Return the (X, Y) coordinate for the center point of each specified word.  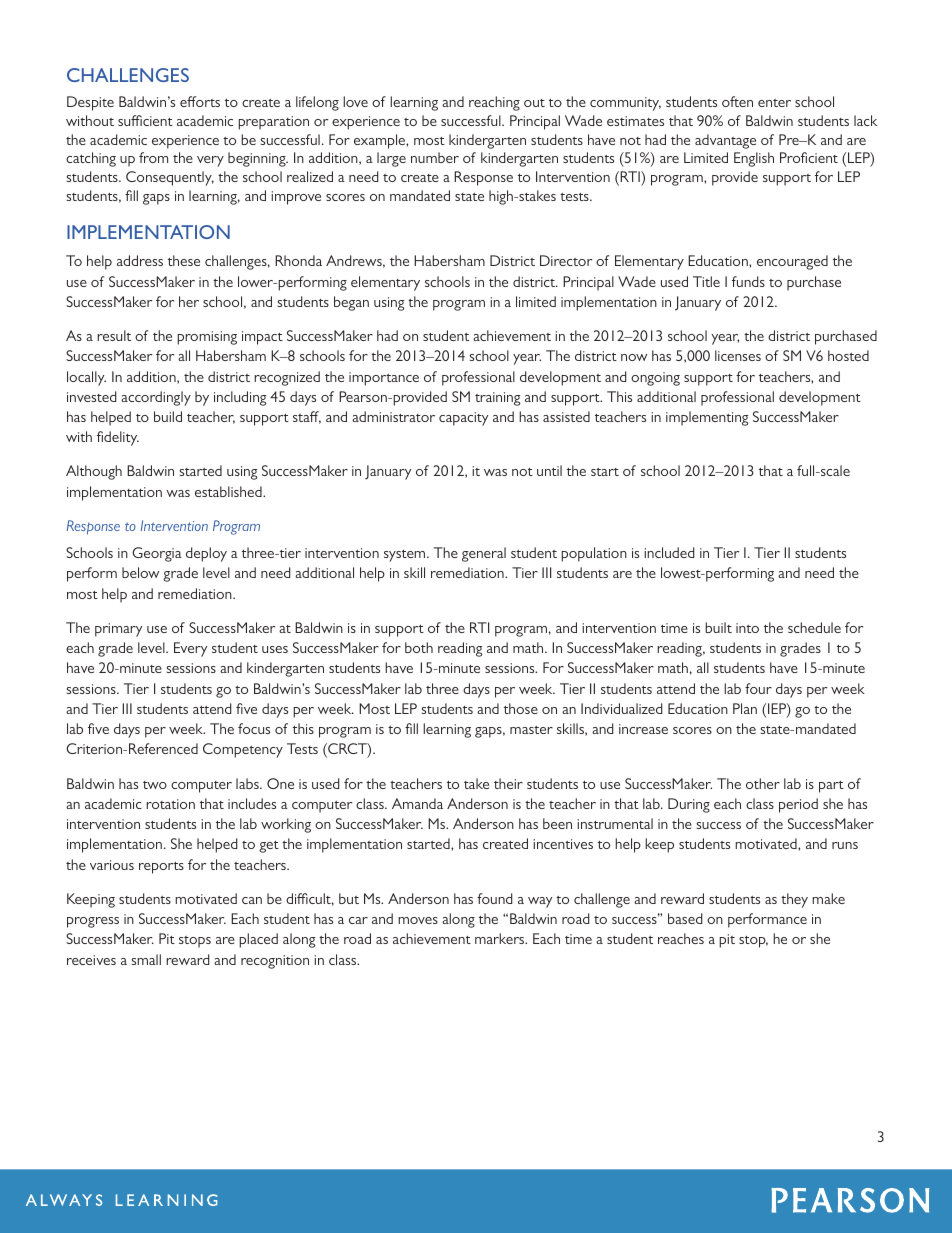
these (184, 260)
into (747, 628)
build (168, 416)
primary (118, 630)
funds (748, 281)
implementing (707, 418)
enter (774, 103)
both (419, 647)
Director (566, 260)
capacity (463, 419)
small (146, 959)
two (155, 785)
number (435, 157)
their (508, 783)
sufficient (145, 120)
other (763, 783)
